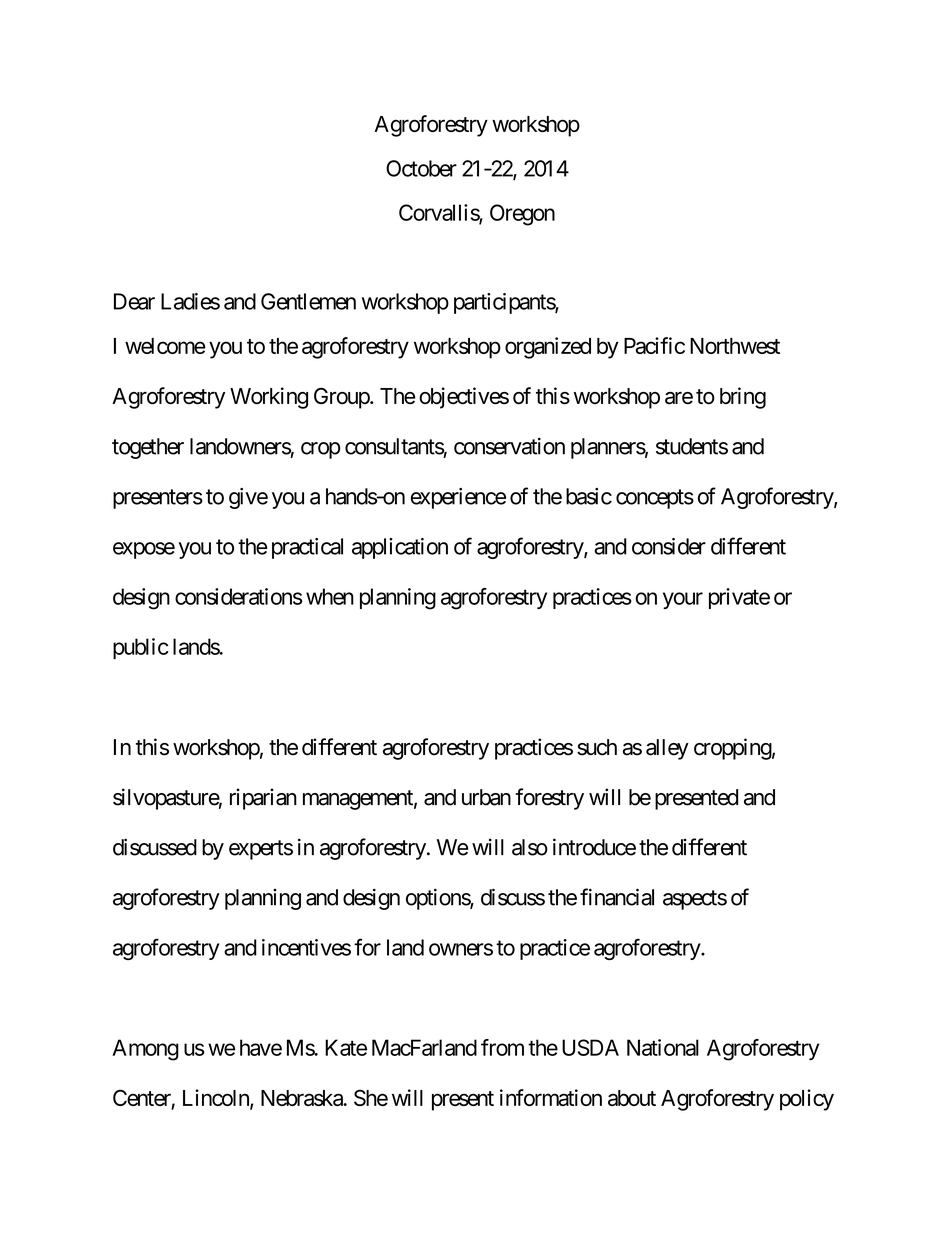  I want to click on alley, so click(667, 749).
